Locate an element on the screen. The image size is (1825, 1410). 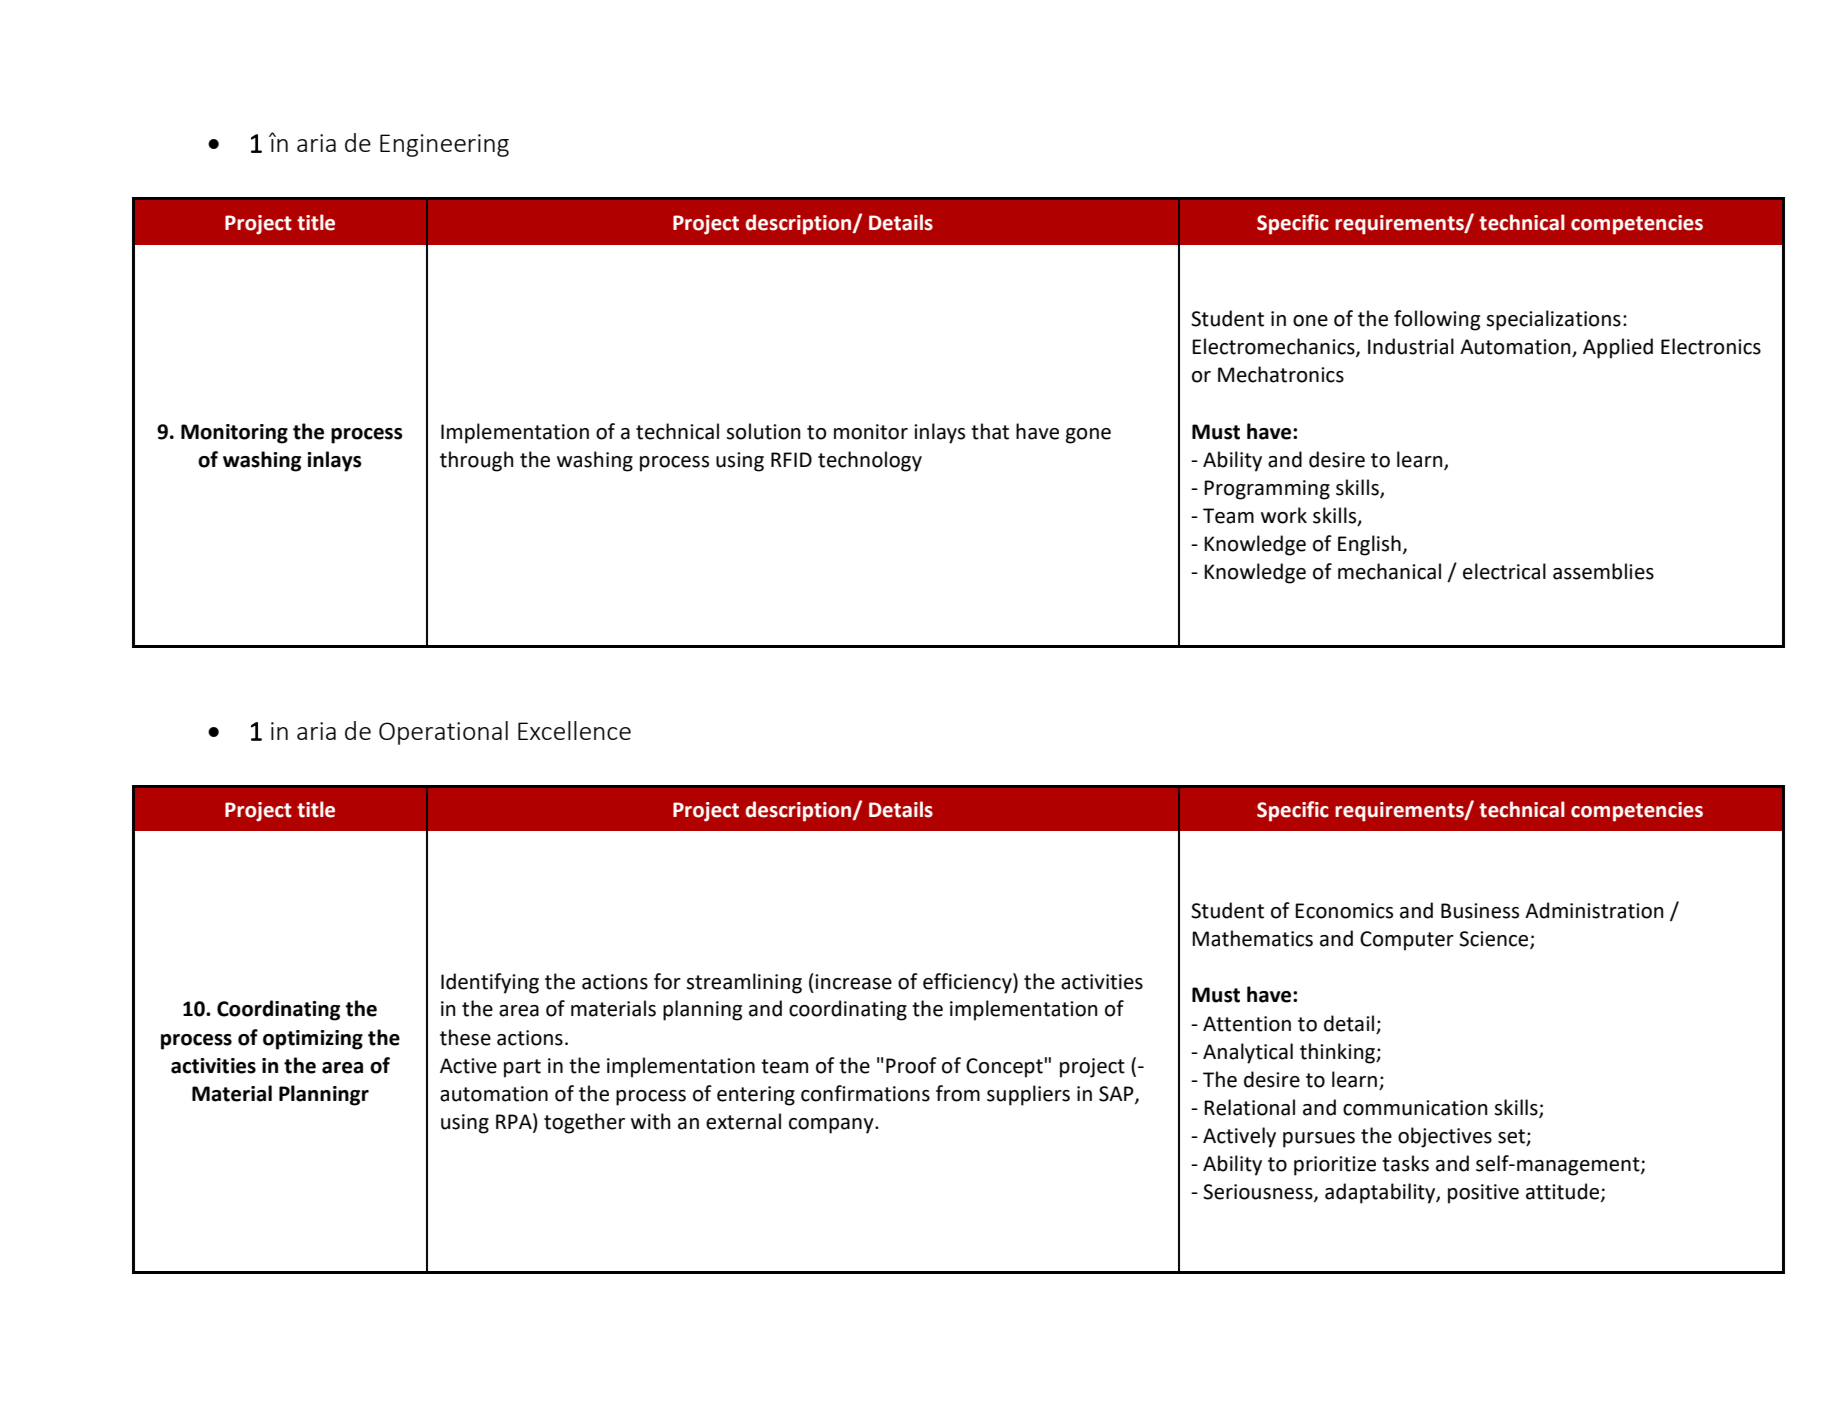
mechanical is located at coordinates (1389, 571).
